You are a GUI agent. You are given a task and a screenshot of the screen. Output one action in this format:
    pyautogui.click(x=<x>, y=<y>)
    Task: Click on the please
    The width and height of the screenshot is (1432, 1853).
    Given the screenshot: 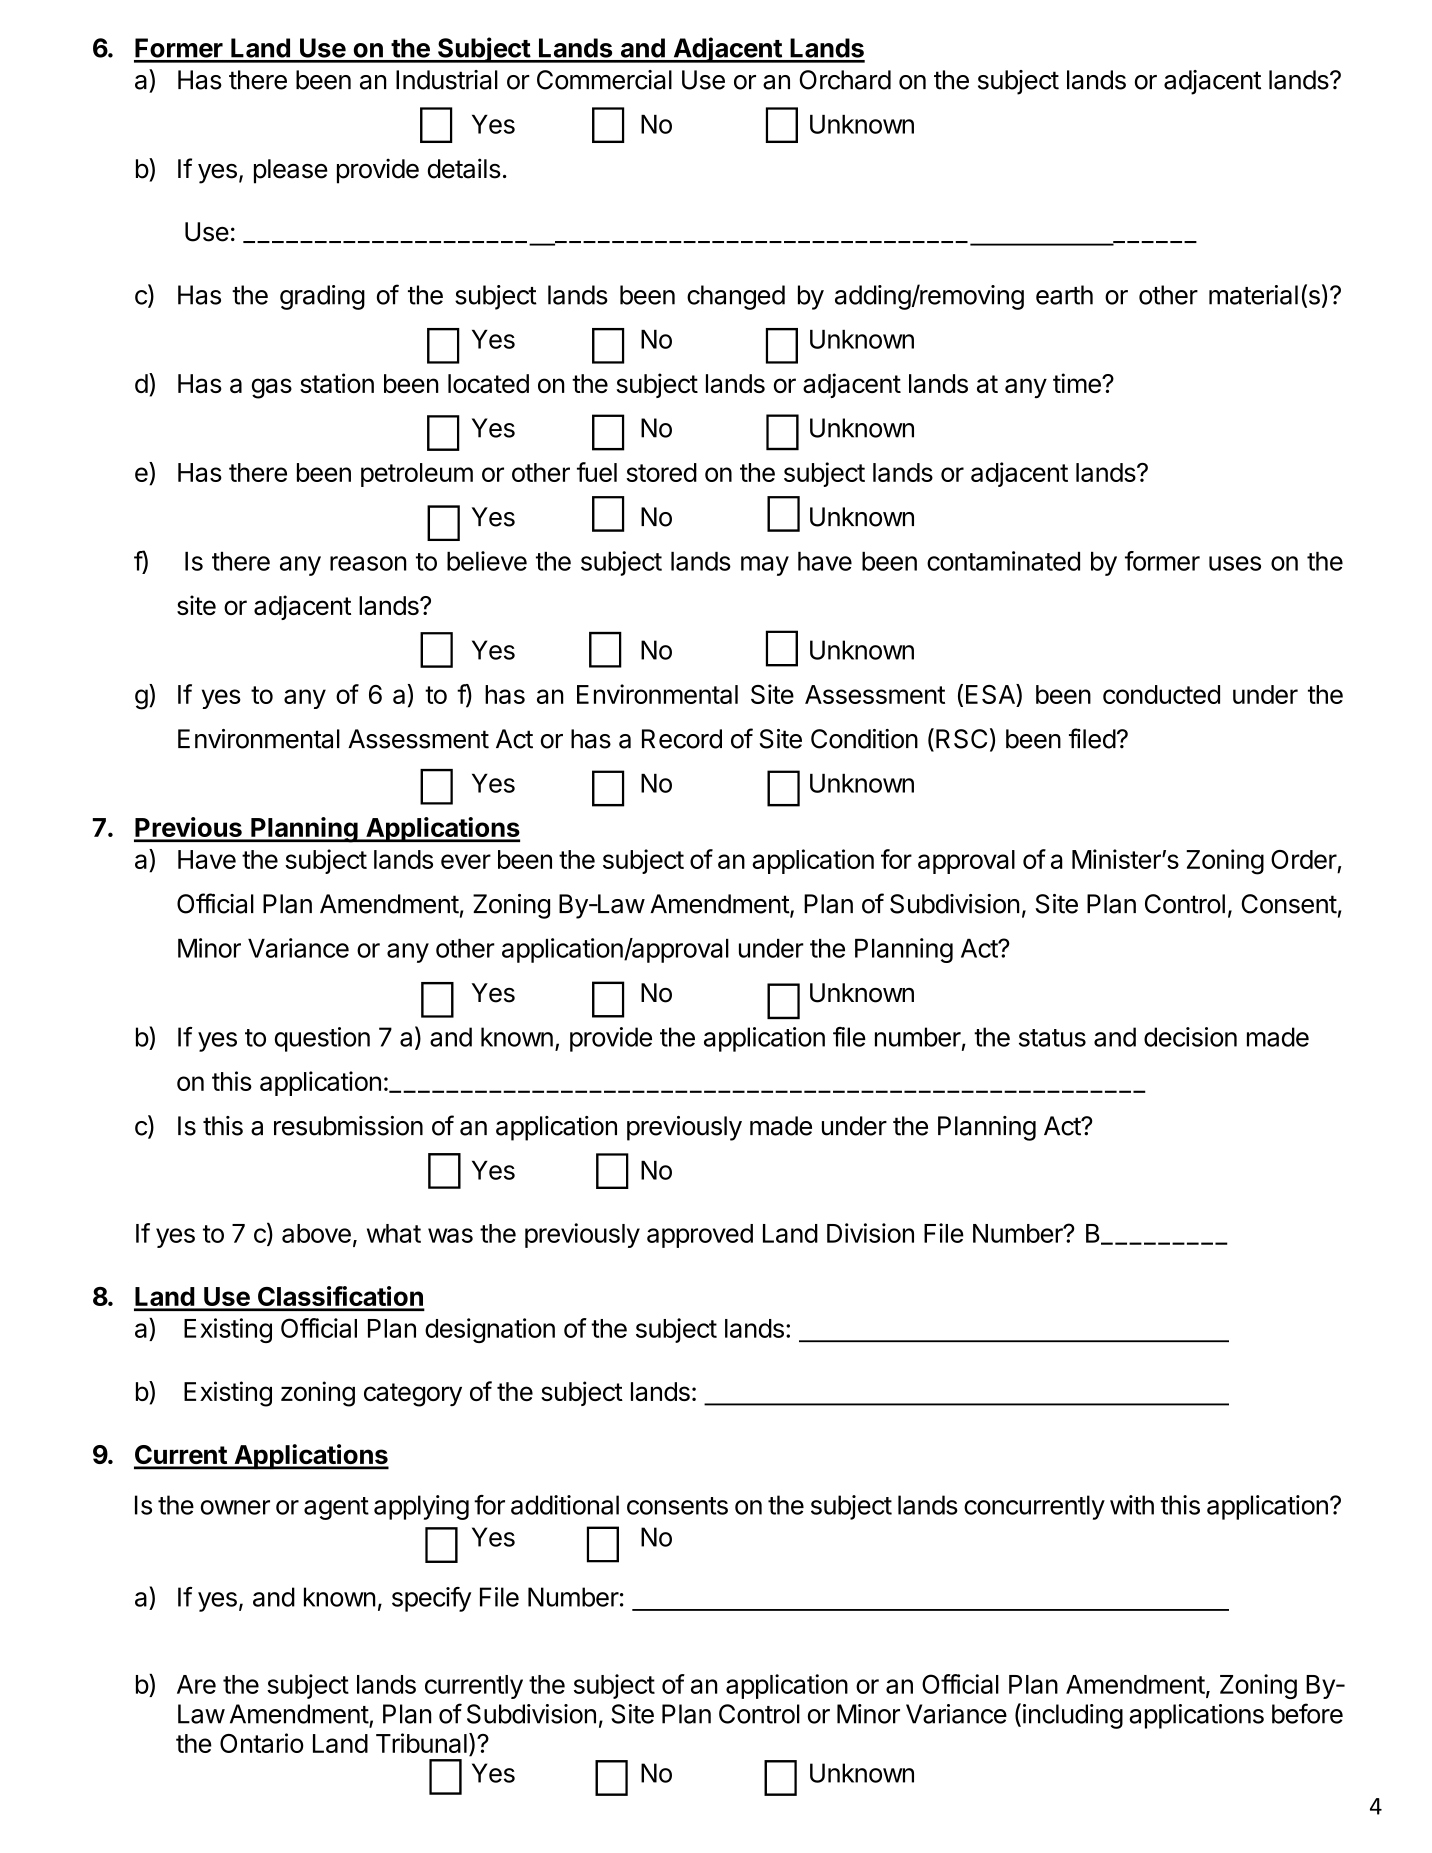 What is the action you would take?
    pyautogui.click(x=291, y=171)
